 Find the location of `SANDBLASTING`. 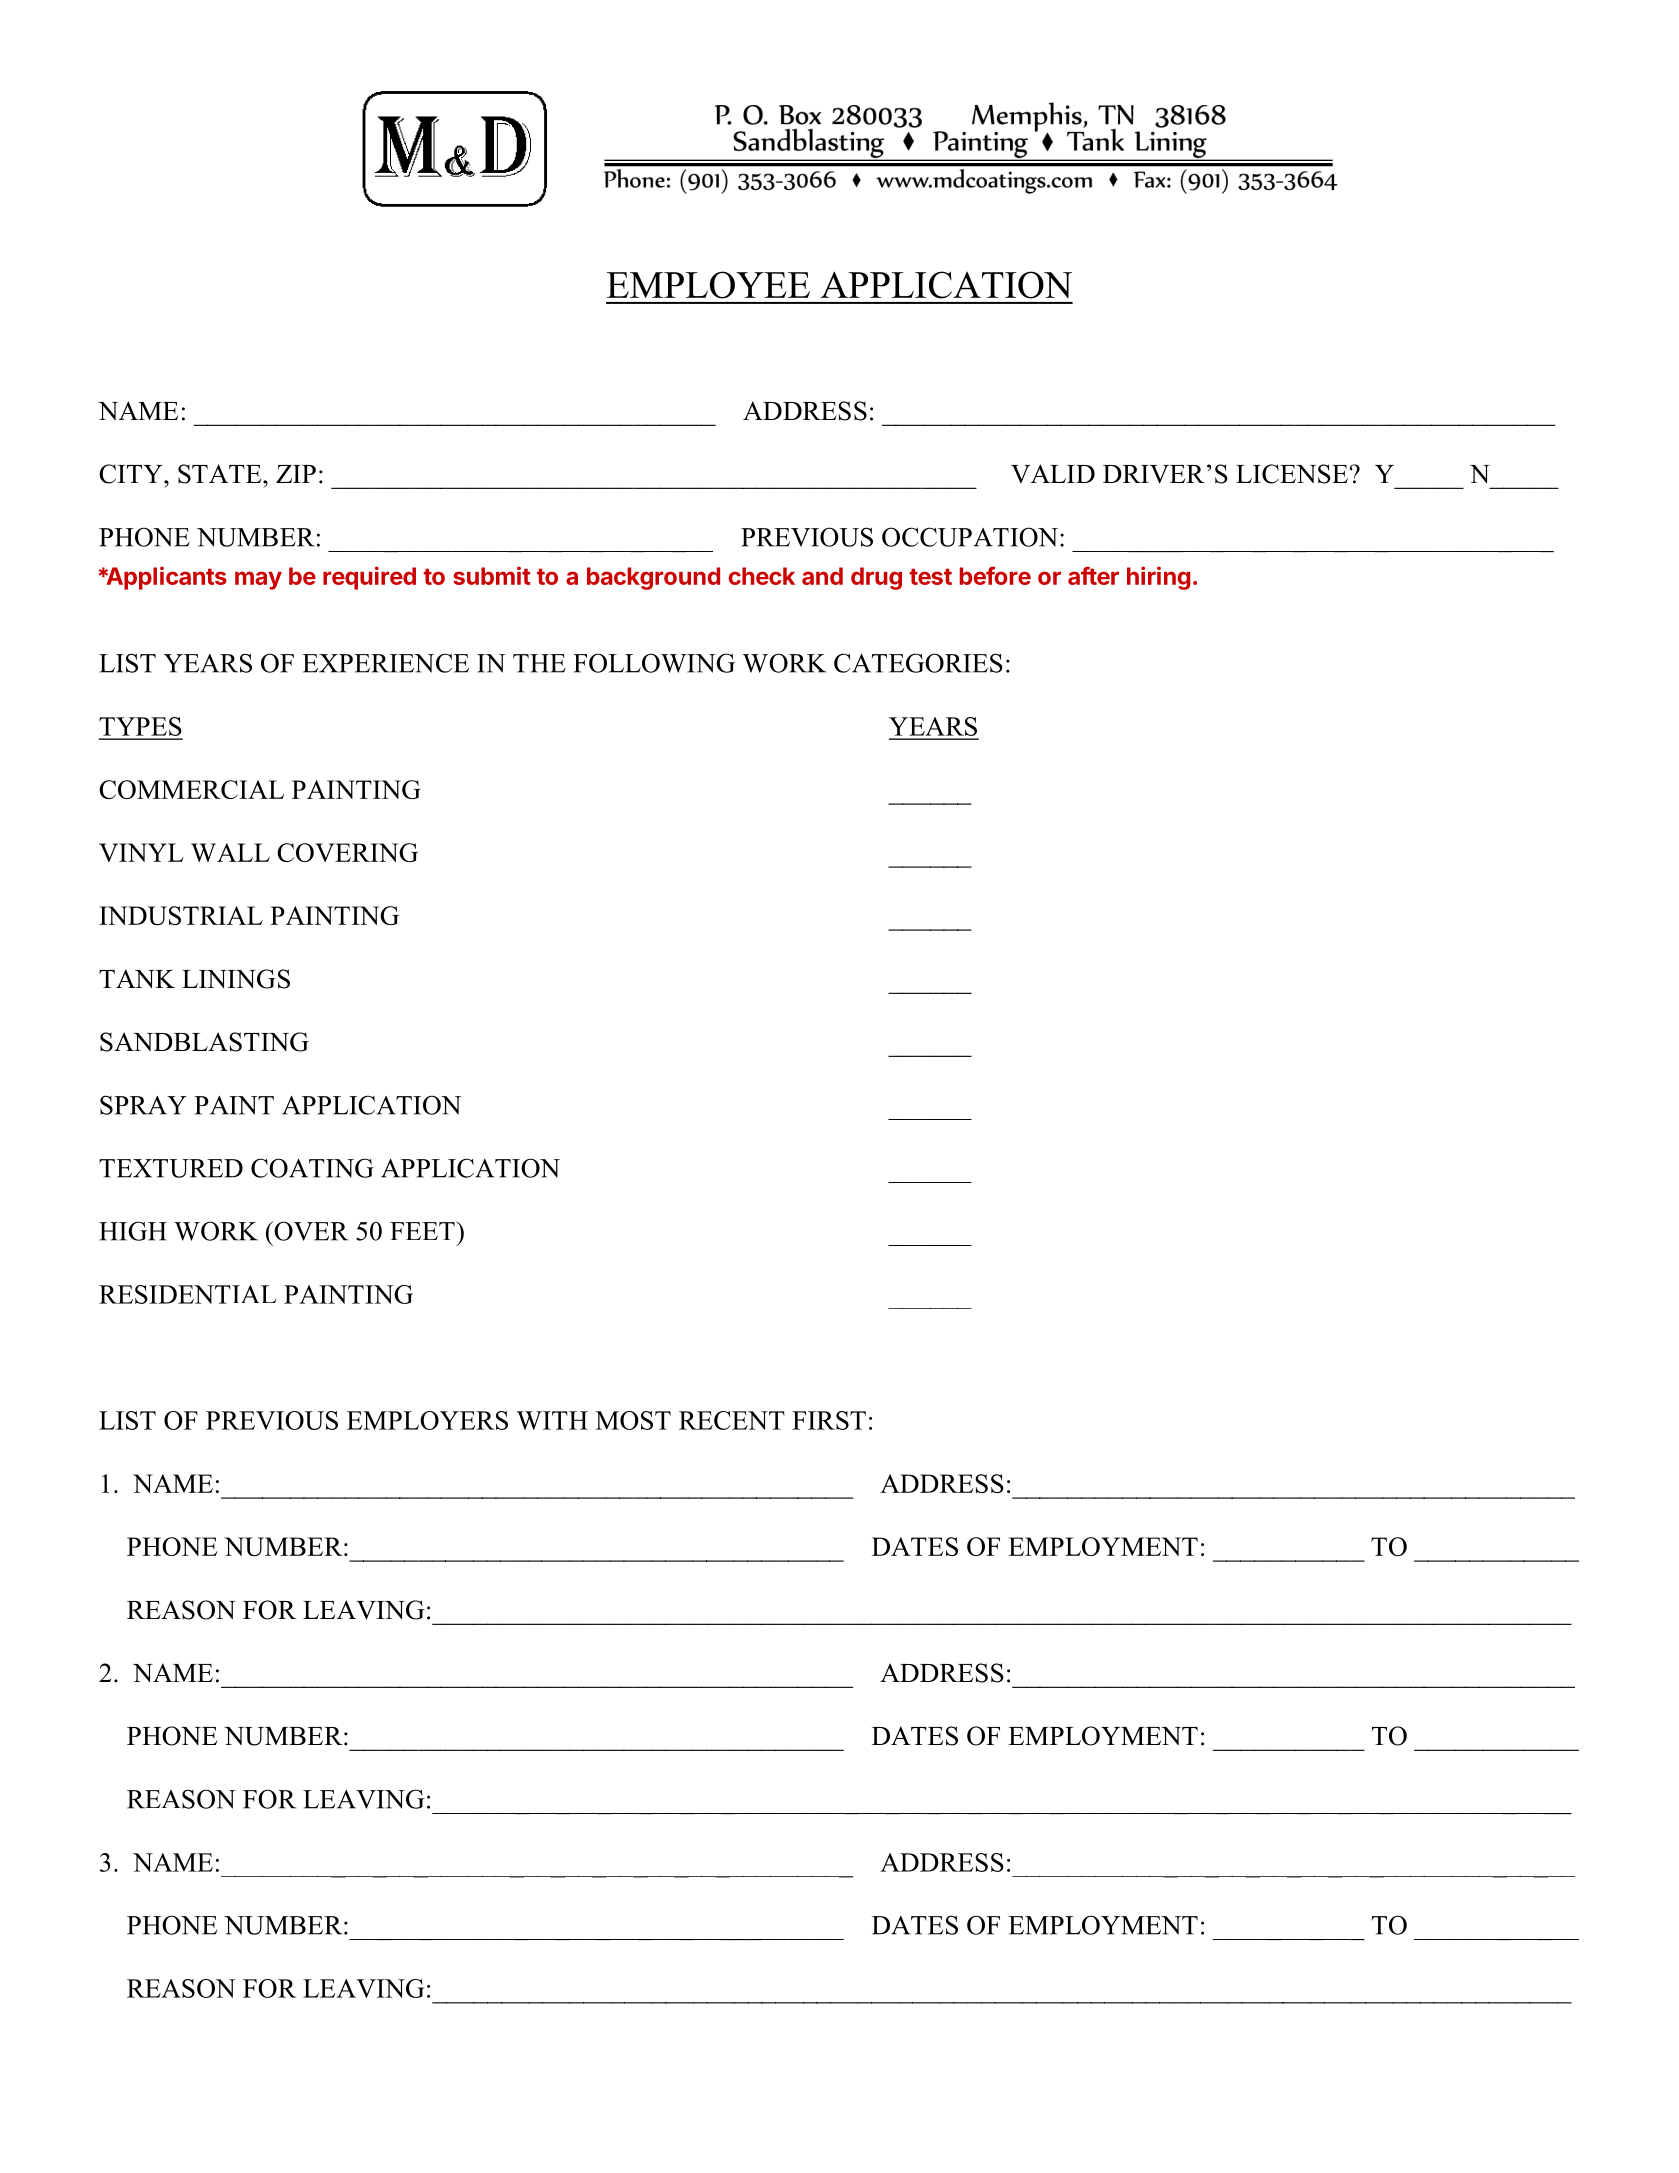

SANDBLASTING is located at coordinates (204, 1042).
